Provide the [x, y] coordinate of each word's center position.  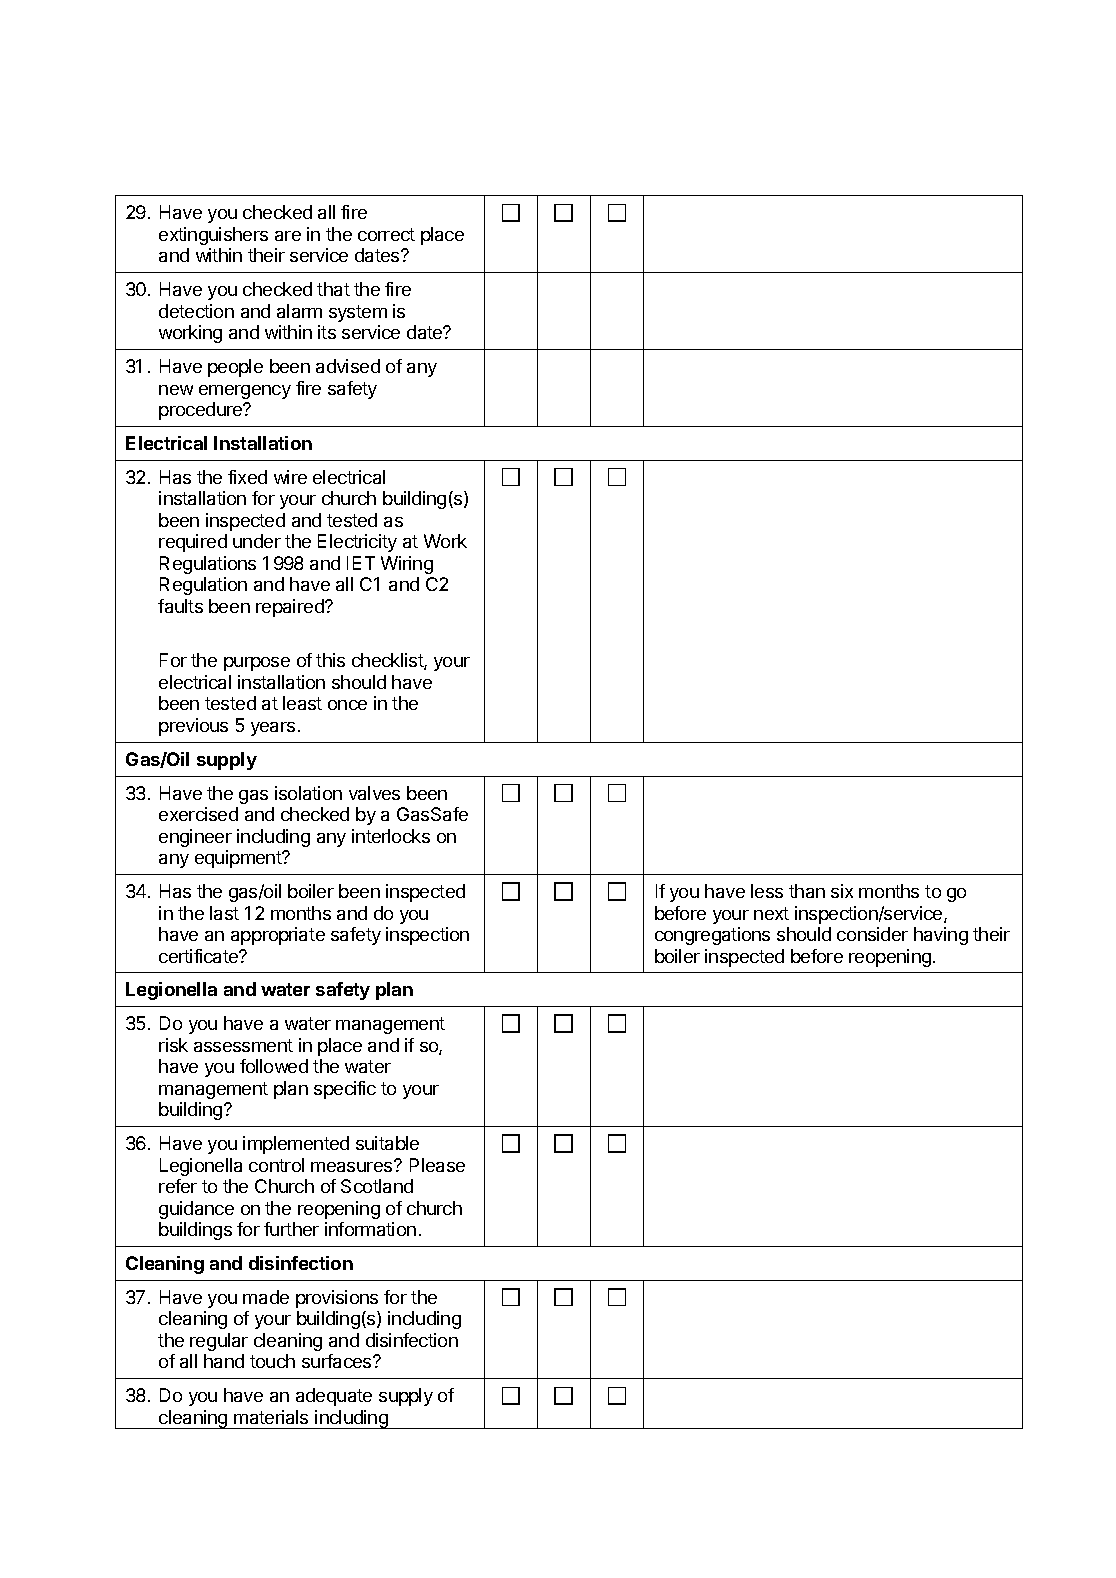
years [273, 729]
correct [386, 234]
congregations [712, 936]
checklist [388, 661]
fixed [247, 477]
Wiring [407, 565]
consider [872, 934]
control [276, 1165]
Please [437, 1165]
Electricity [357, 543]
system [358, 313]
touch [272, 1361]
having [941, 936]
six [842, 891]
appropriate [278, 936]
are [288, 236]
